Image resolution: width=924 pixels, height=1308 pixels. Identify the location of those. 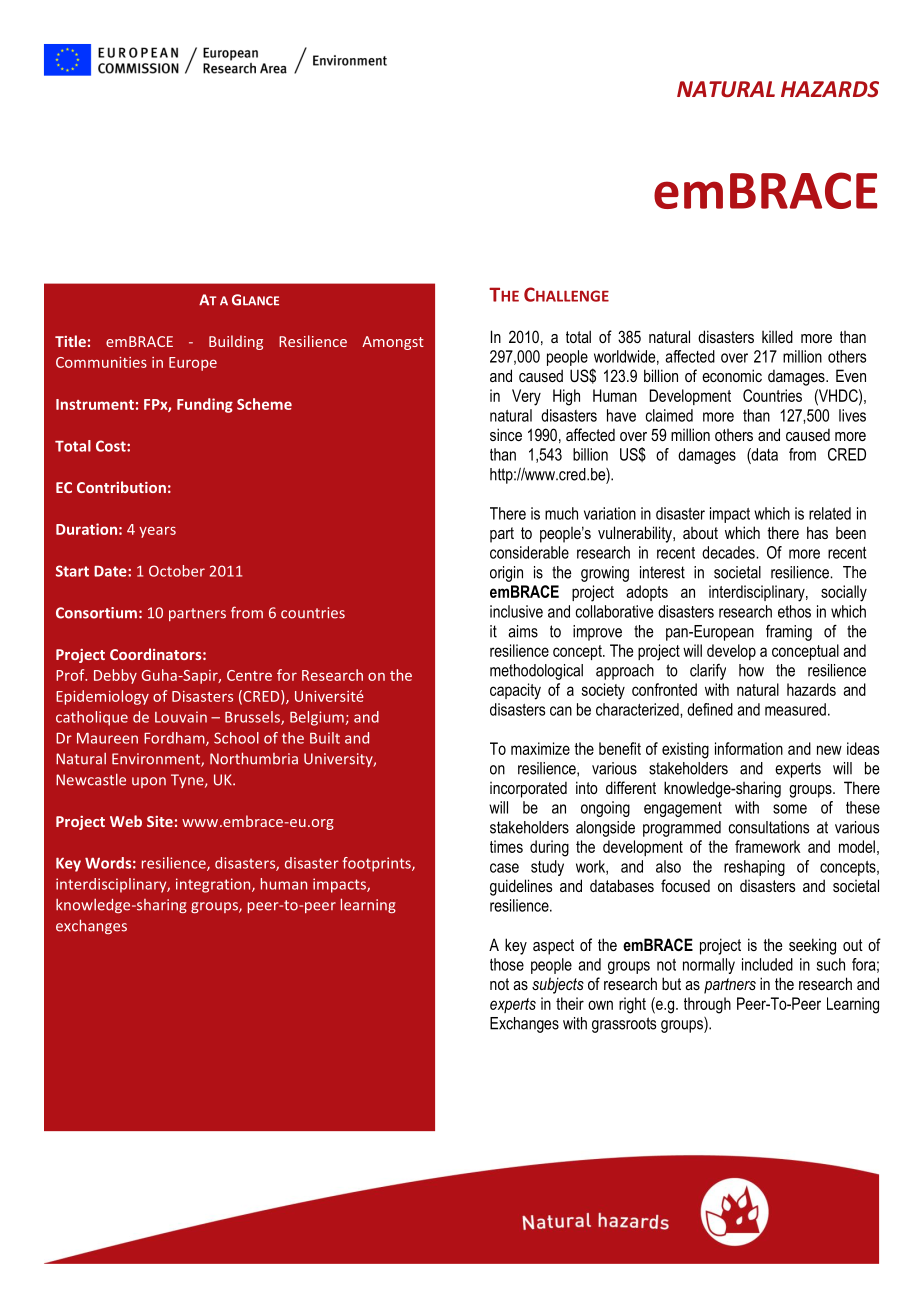
(507, 964).
